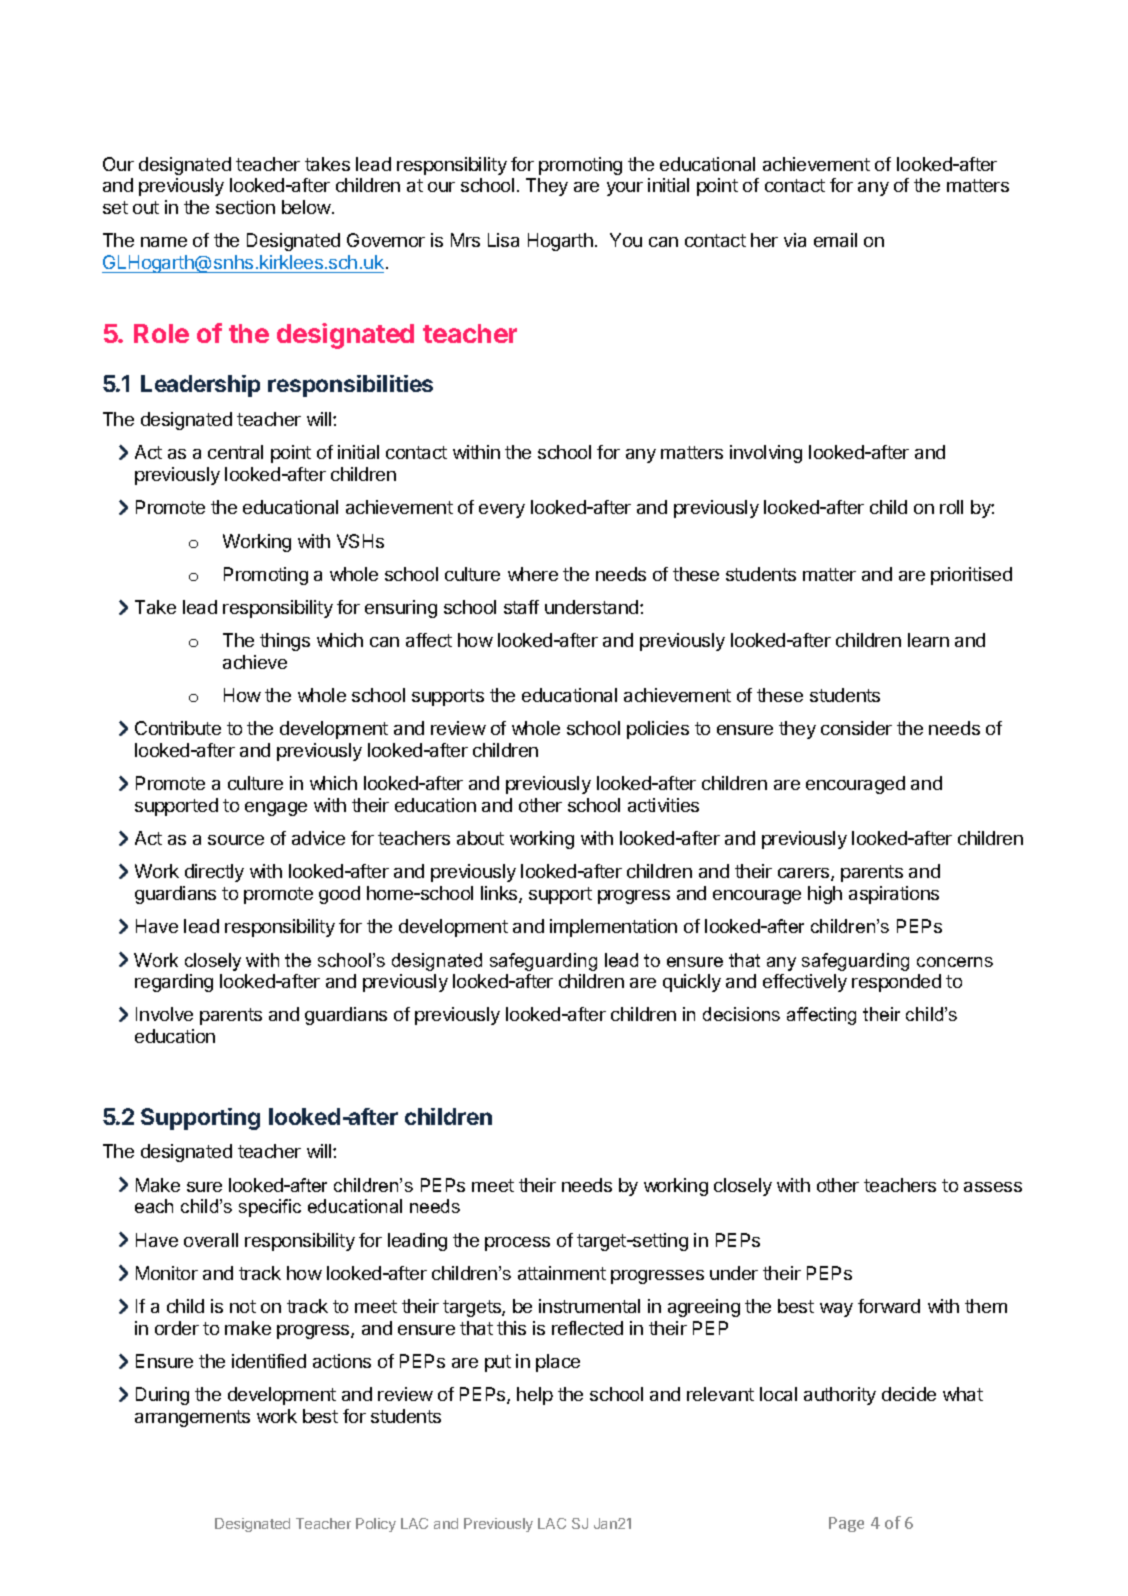  What do you see at coordinates (192, 1418) in the screenshot?
I see `arrangements` at bounding box center [192, 1418].
